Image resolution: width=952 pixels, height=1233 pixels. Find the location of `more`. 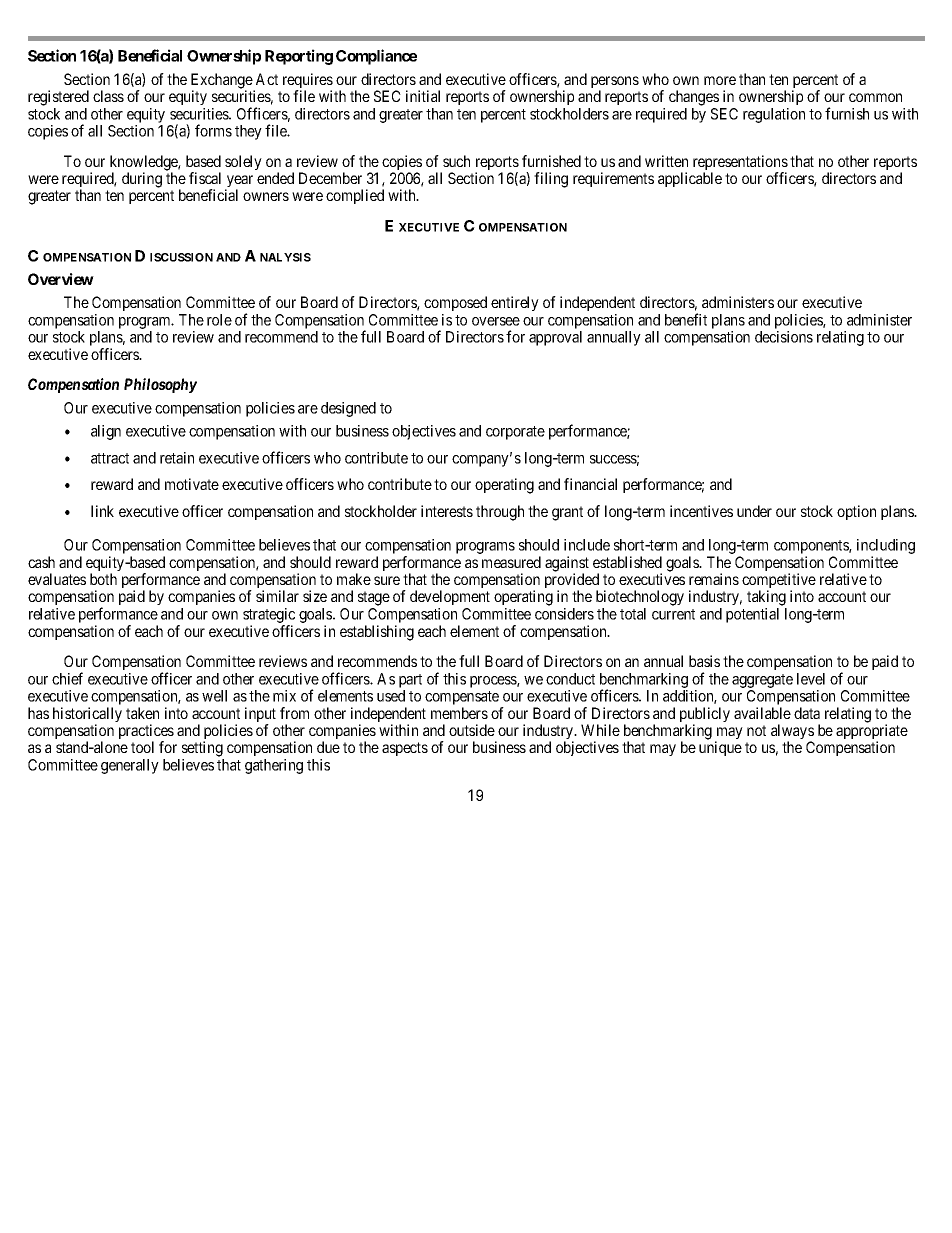

more is located at coordinates (720, 80).
